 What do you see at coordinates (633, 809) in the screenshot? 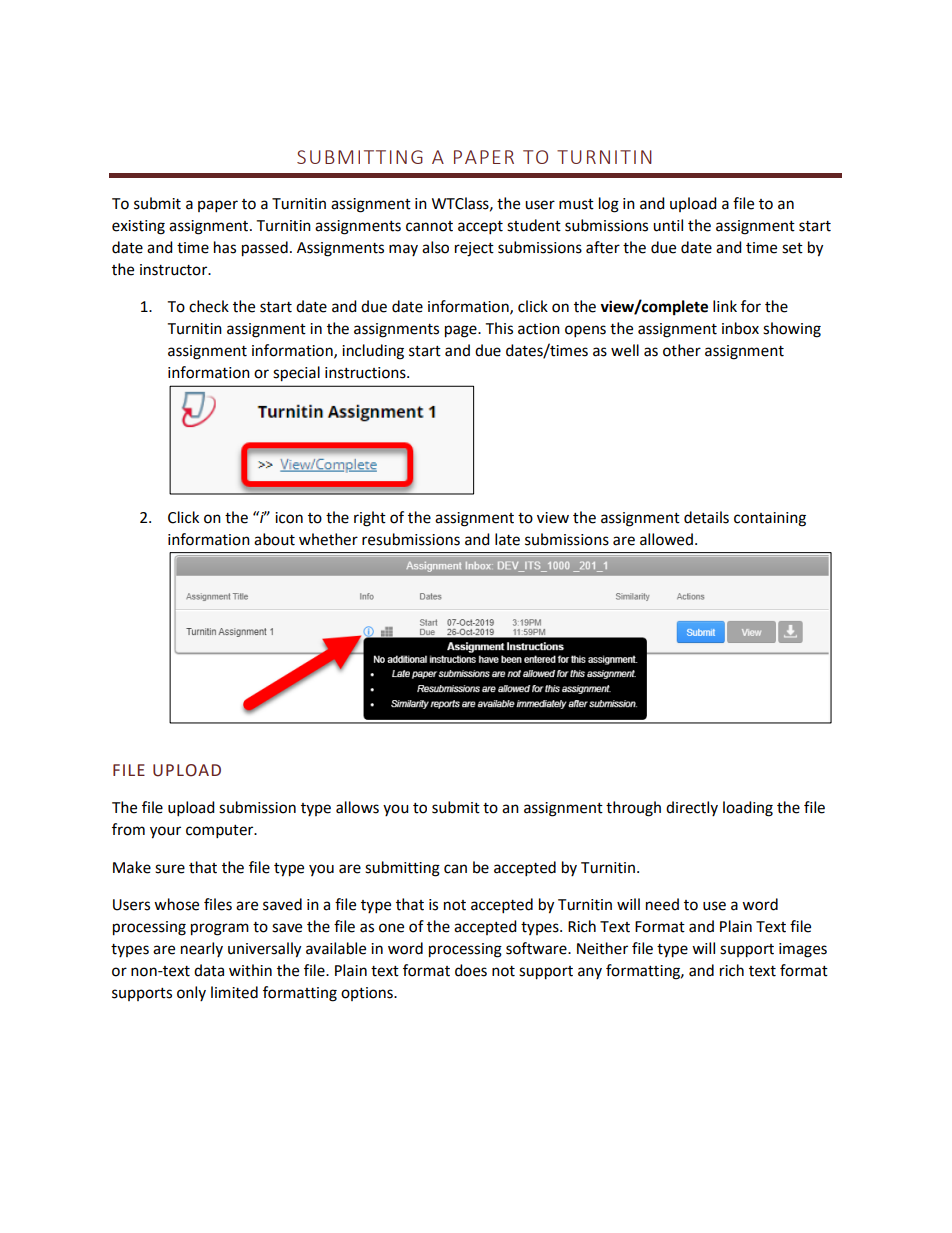
I see `through` at bounding box center [633, 809].
